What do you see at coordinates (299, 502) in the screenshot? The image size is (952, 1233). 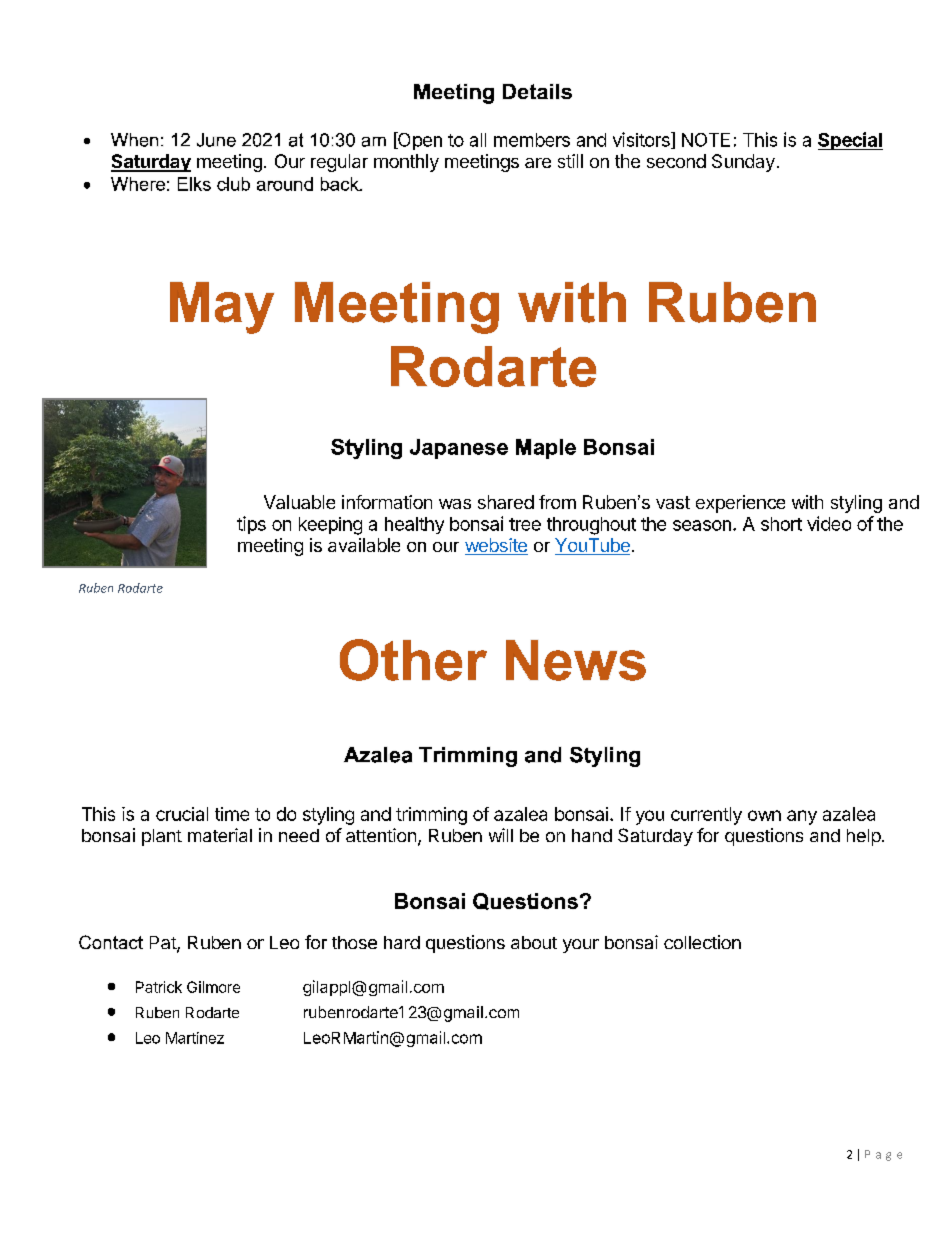 I see `Valuable` at bounding box center [299, 502].
